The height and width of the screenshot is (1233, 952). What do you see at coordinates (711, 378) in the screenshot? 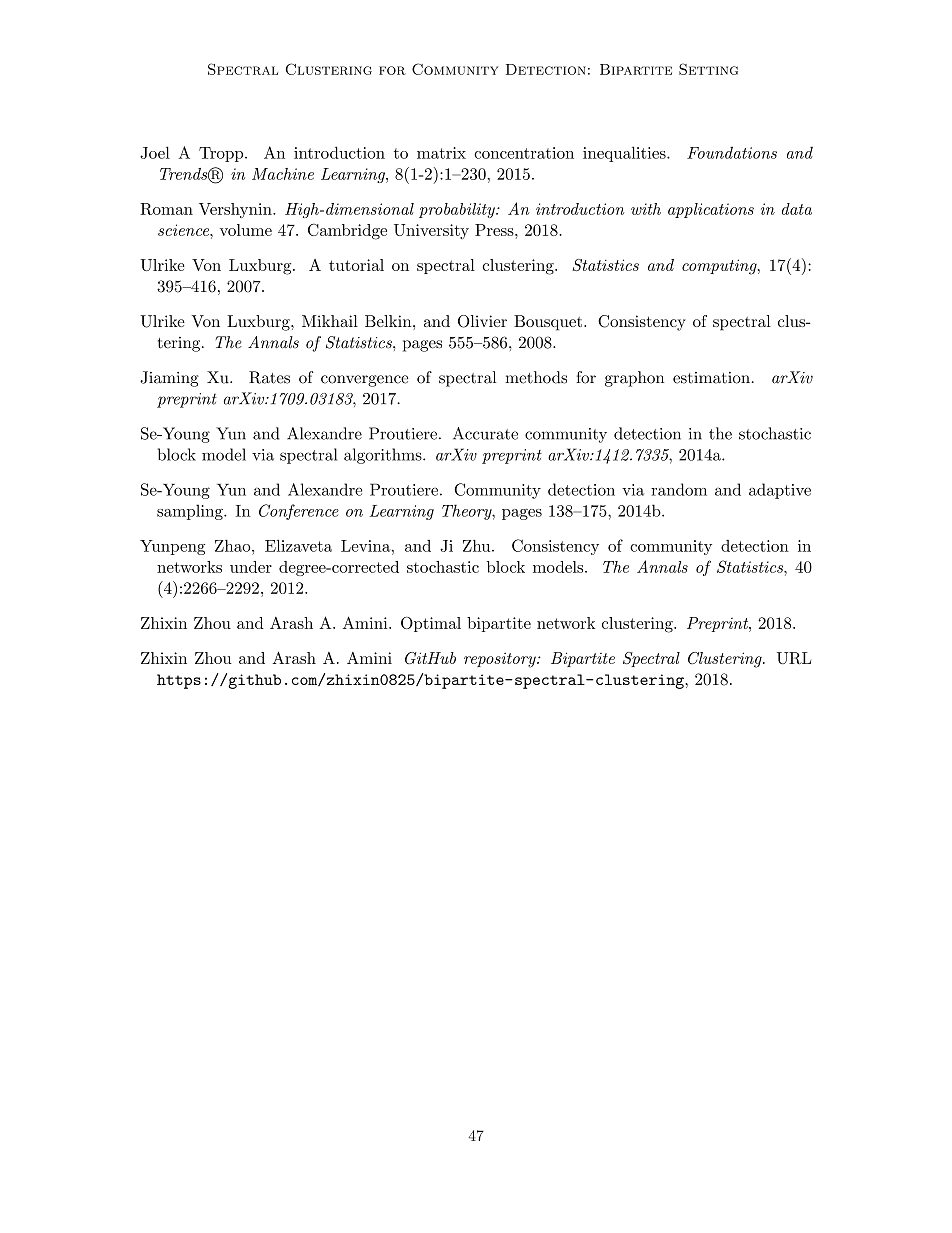
I see `estimation` at bounding box center [711, 378].
